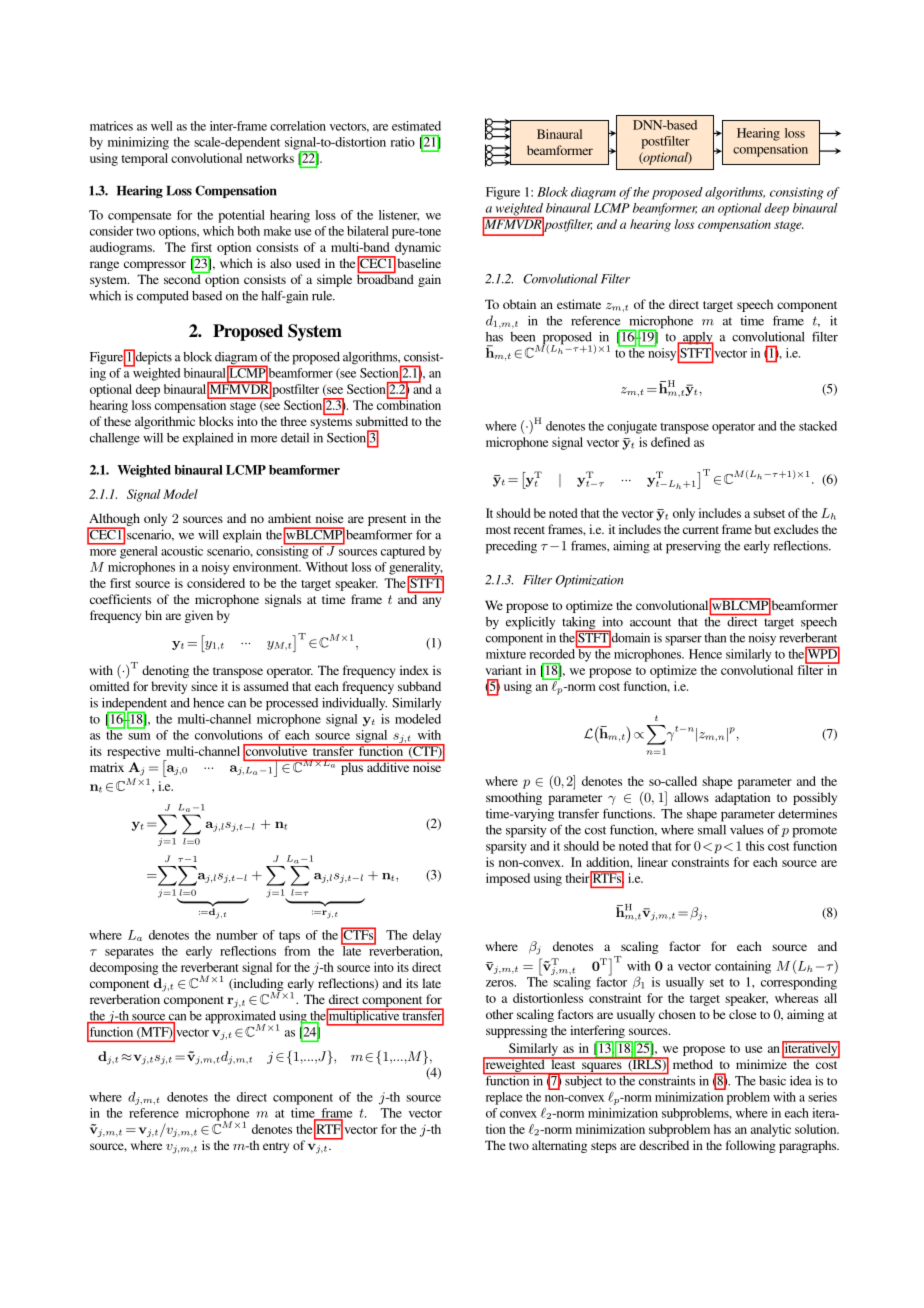  Describe the element at coordinates (165, 422) in the page. I see `algorithmic` at that location.
